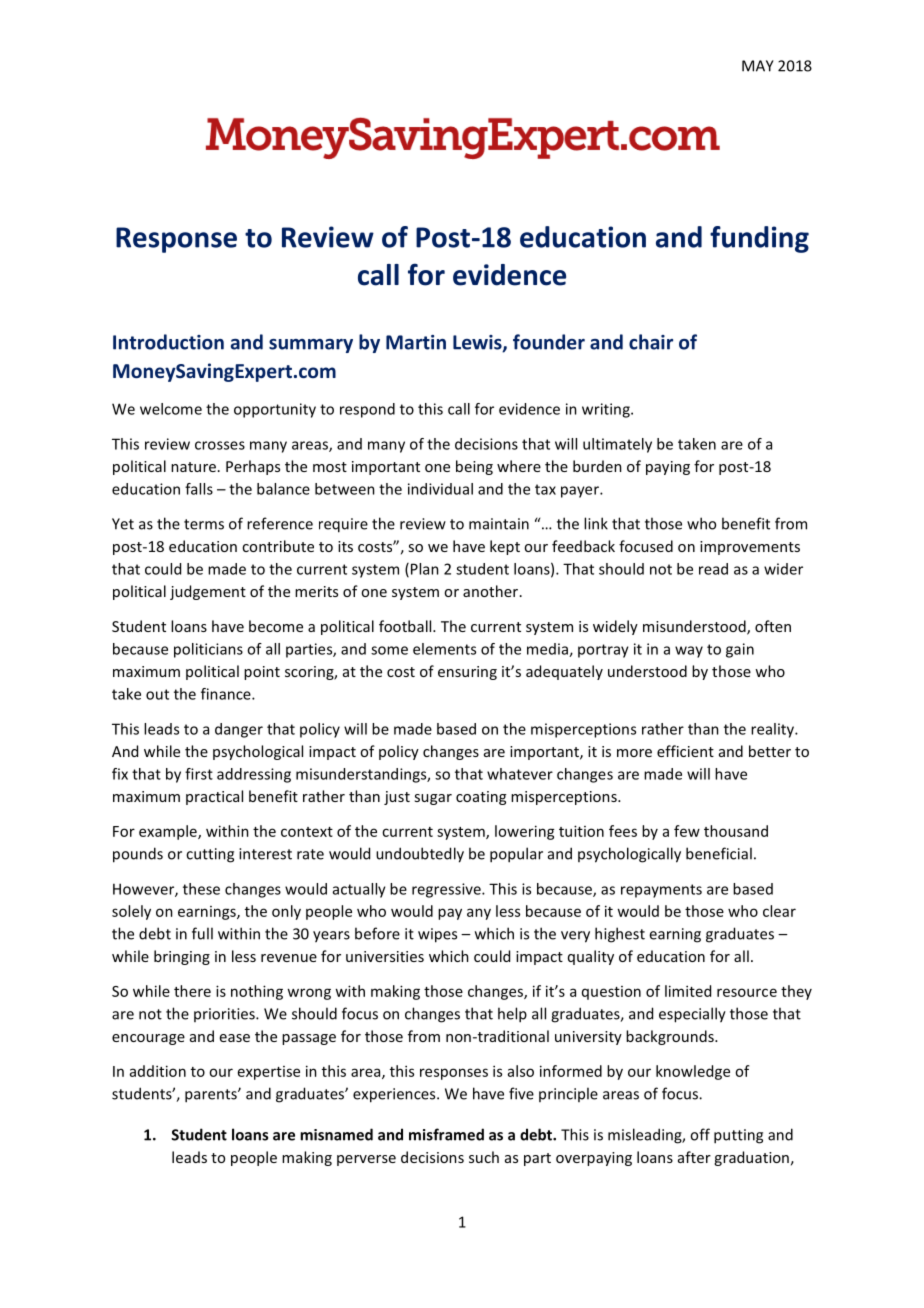  What do you see at coordinates (168, 342) in the screenshot?
I see `Introduction` at bounding box center [168, 342].
